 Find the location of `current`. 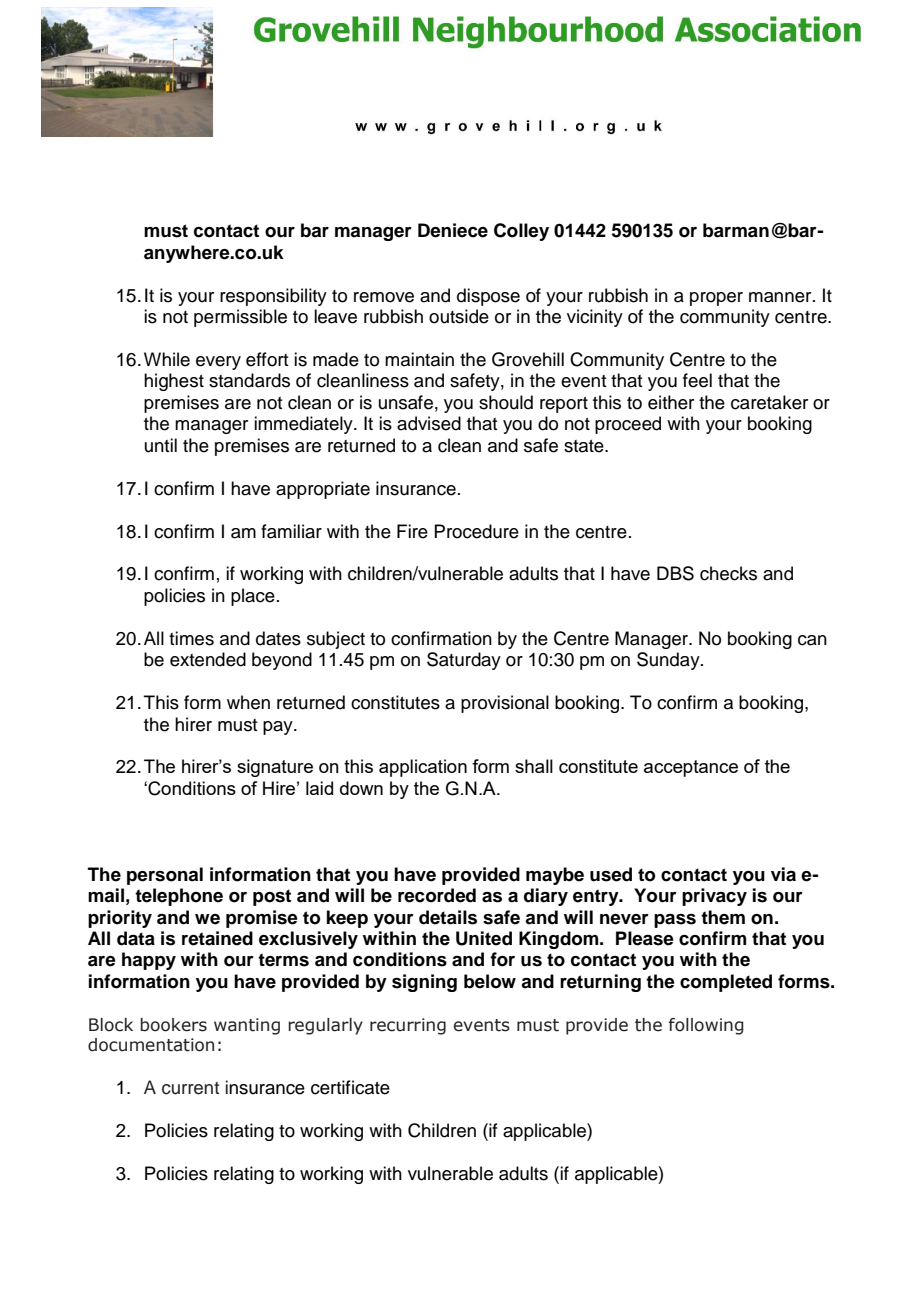

current is located at coordinates (190, 1088).
